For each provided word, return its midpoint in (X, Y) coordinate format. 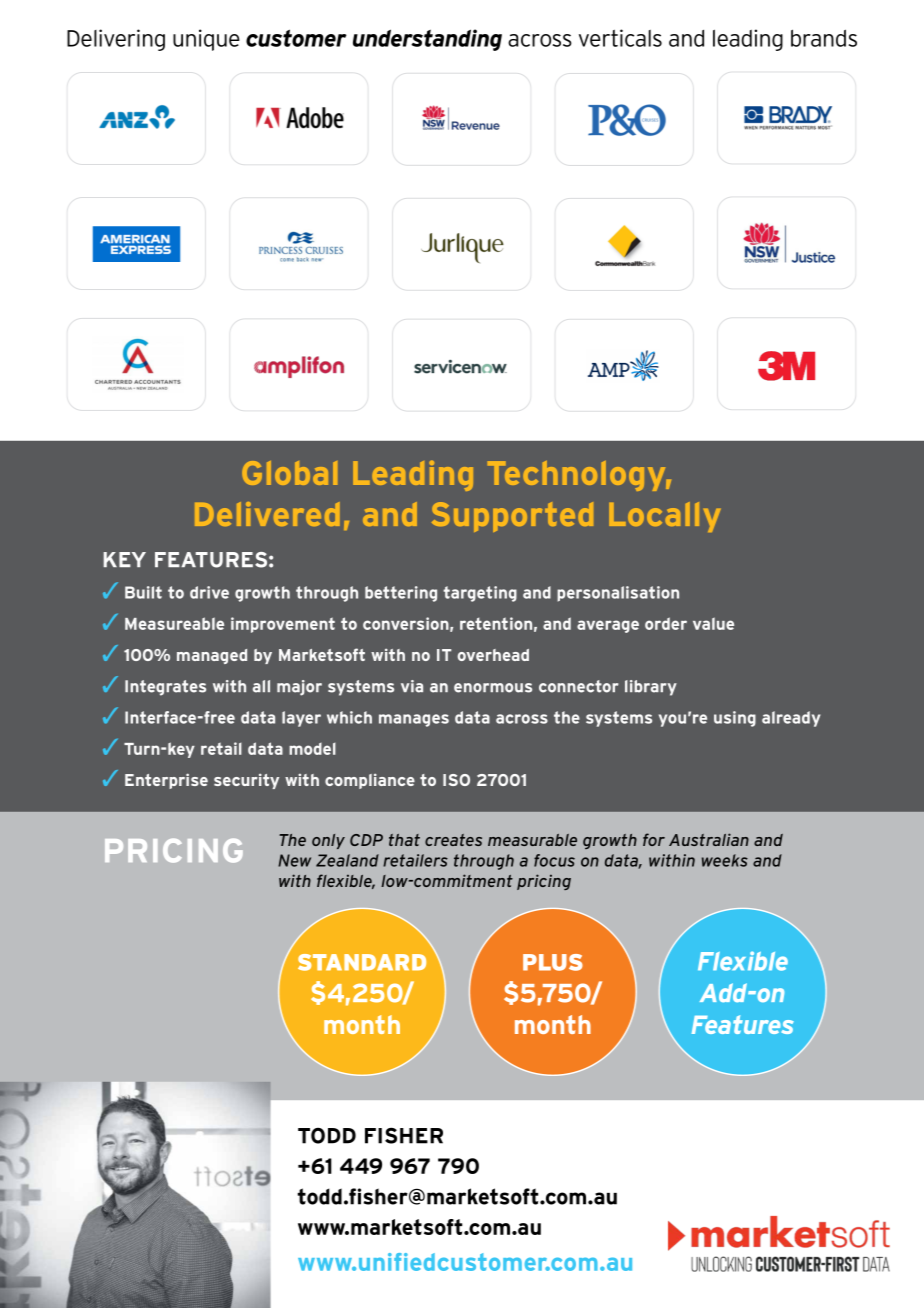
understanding (427, 40)
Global (289, 473)
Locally (665, 517)
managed (212, 656)
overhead (493, 655)
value (713, 623)
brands (824, 38)
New (294, 860)
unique (206, 40)
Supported (512, 517)
